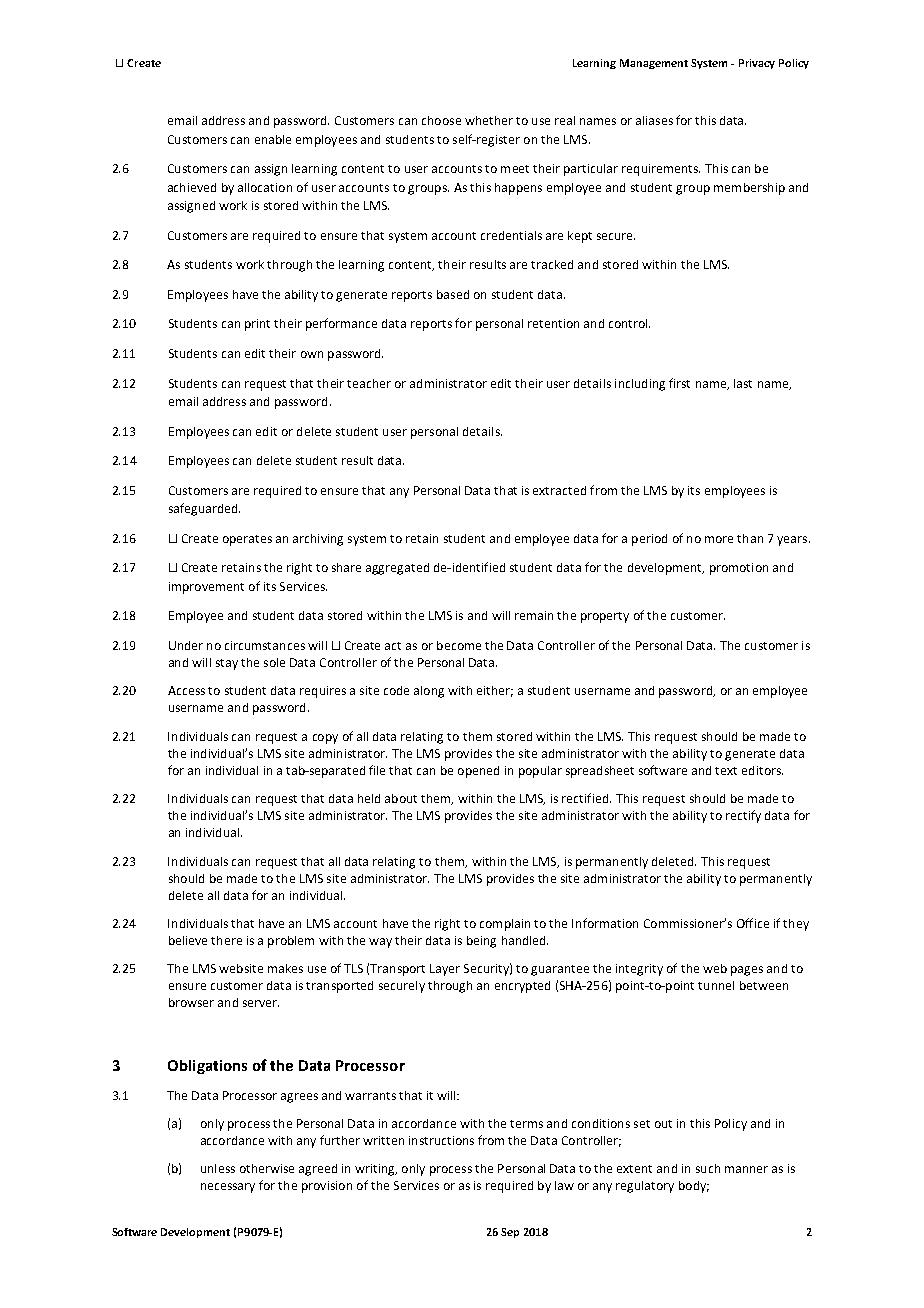 The height and width of the page is (1308, 924). Describe the element at coordinates (247, 540) in the page. I see `operates` at that location.
